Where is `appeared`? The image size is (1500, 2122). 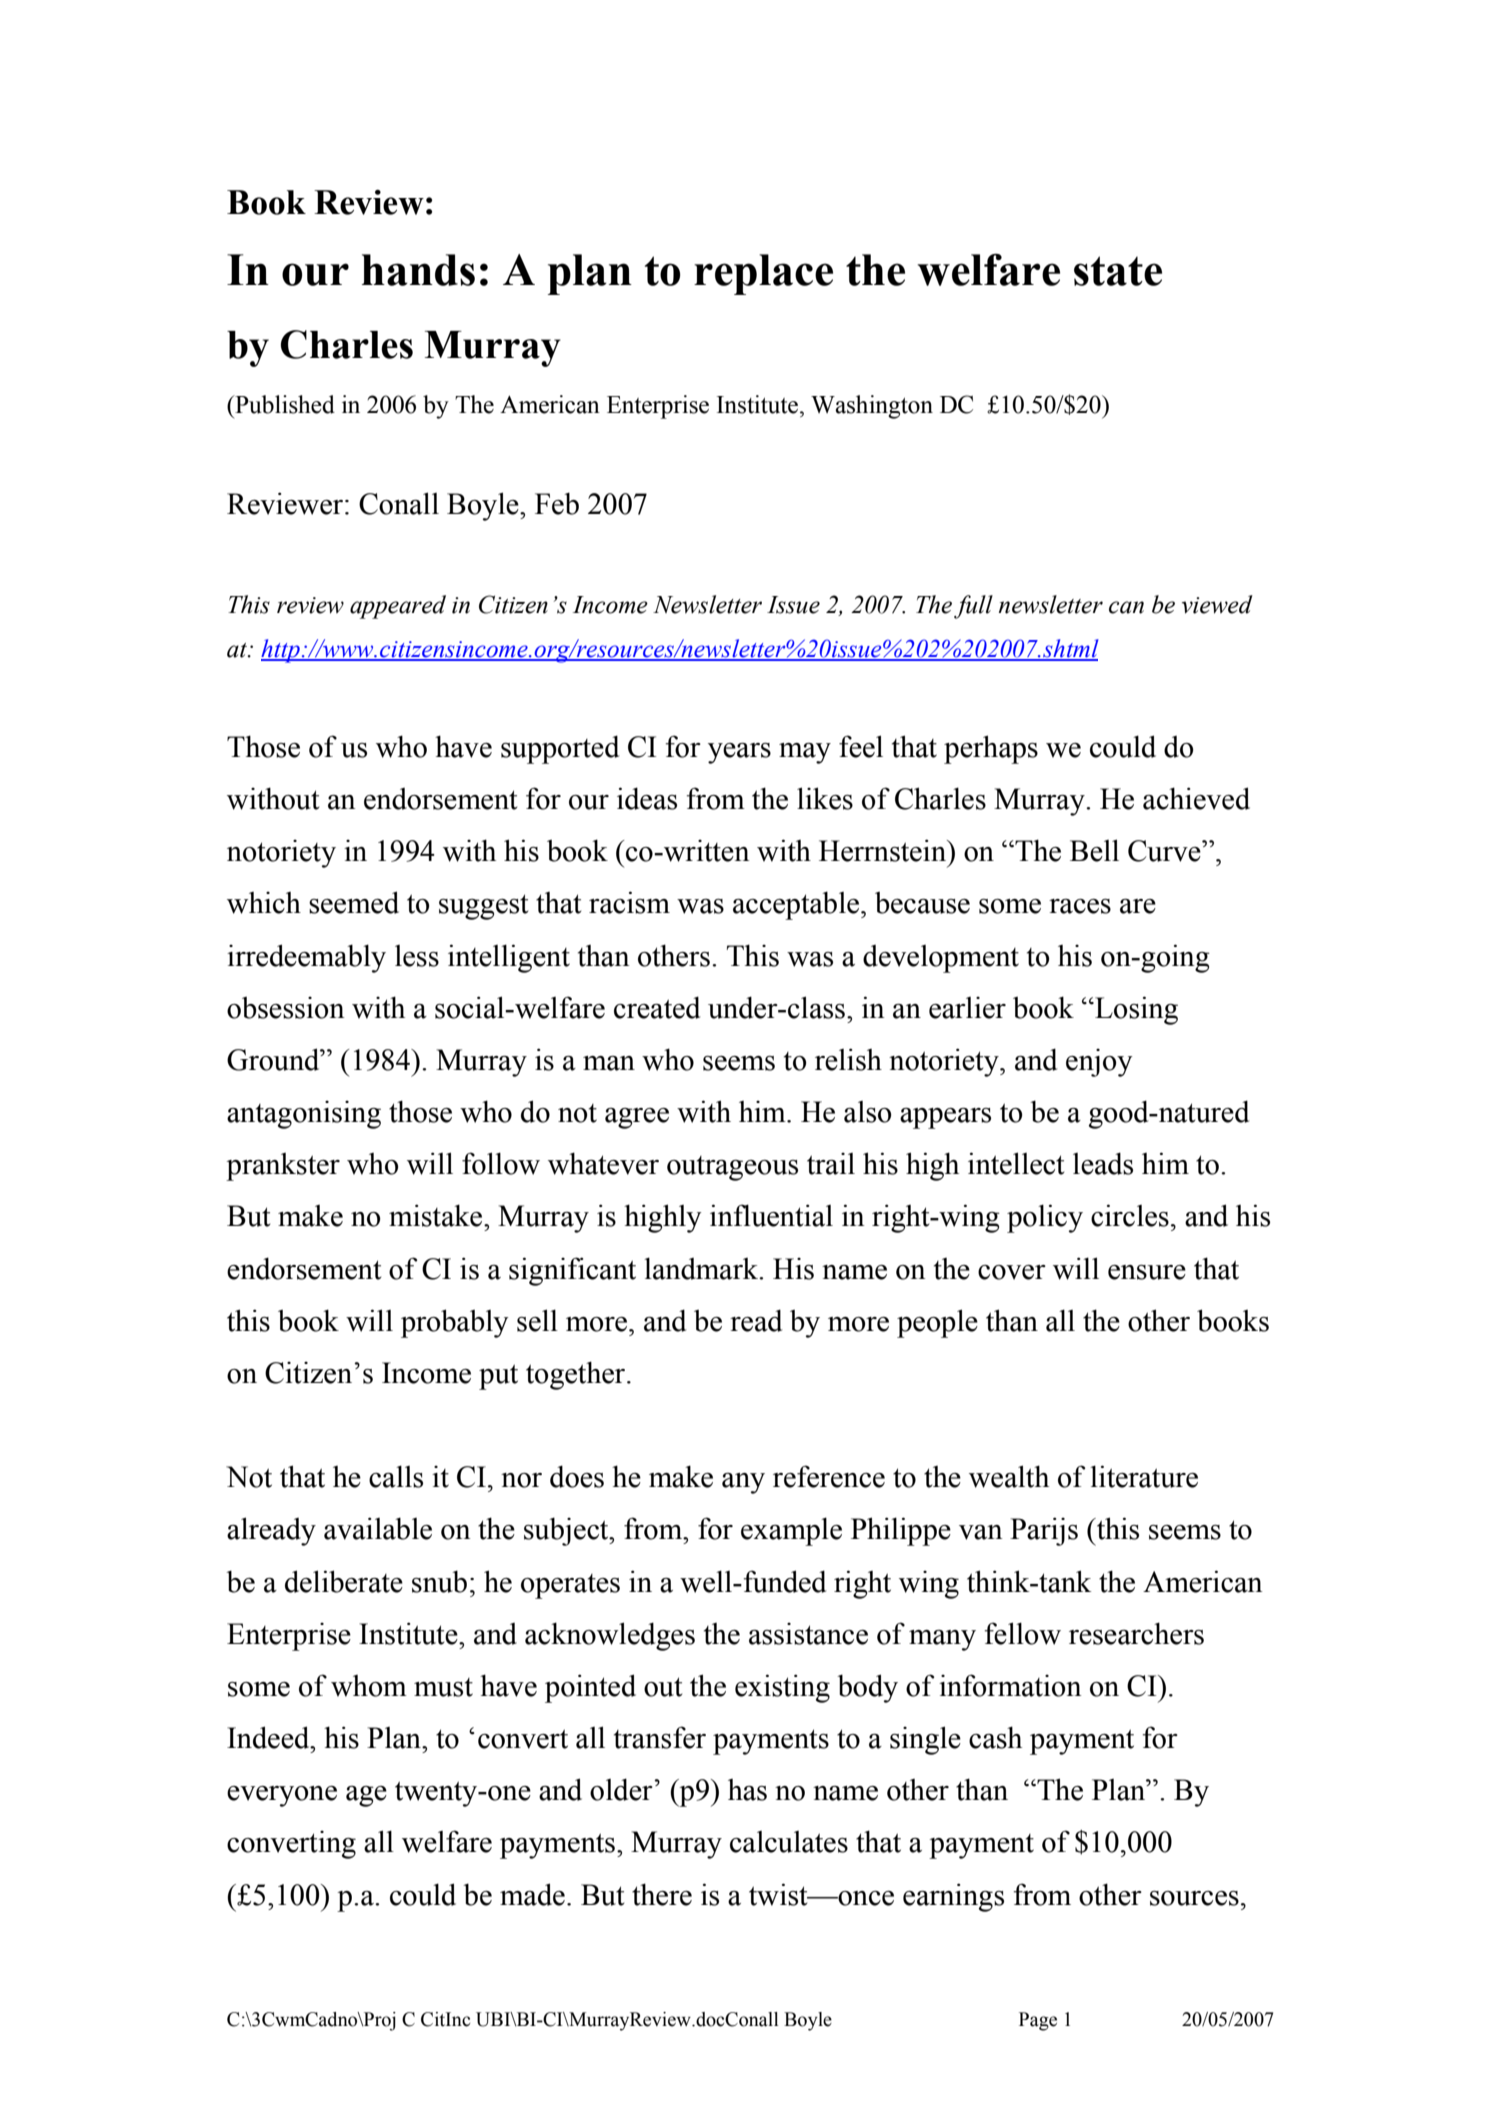
appeared is located at coordinates (398, 607).
